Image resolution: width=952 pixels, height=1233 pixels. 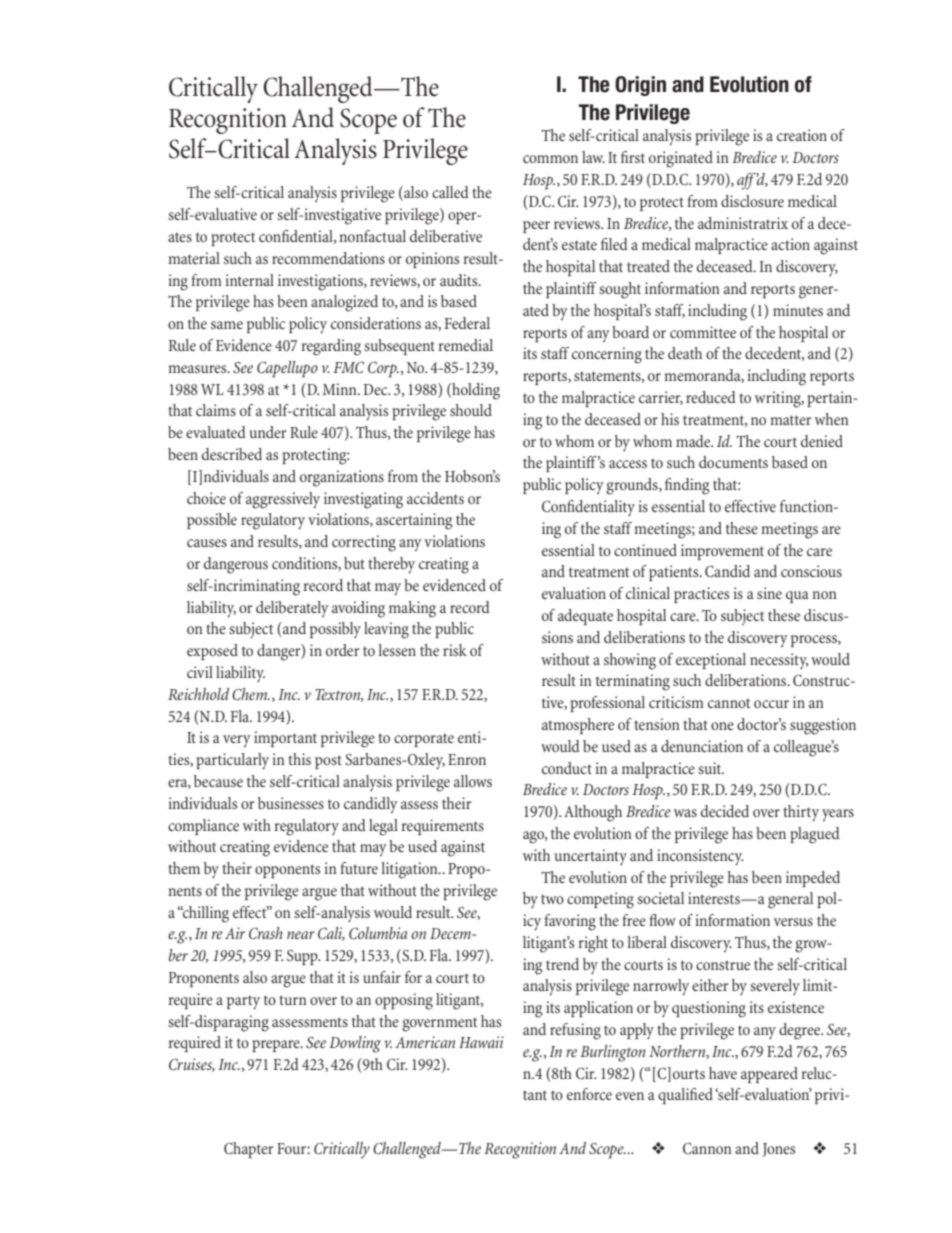 I want to click on documents, so click(x=733, y=462).
